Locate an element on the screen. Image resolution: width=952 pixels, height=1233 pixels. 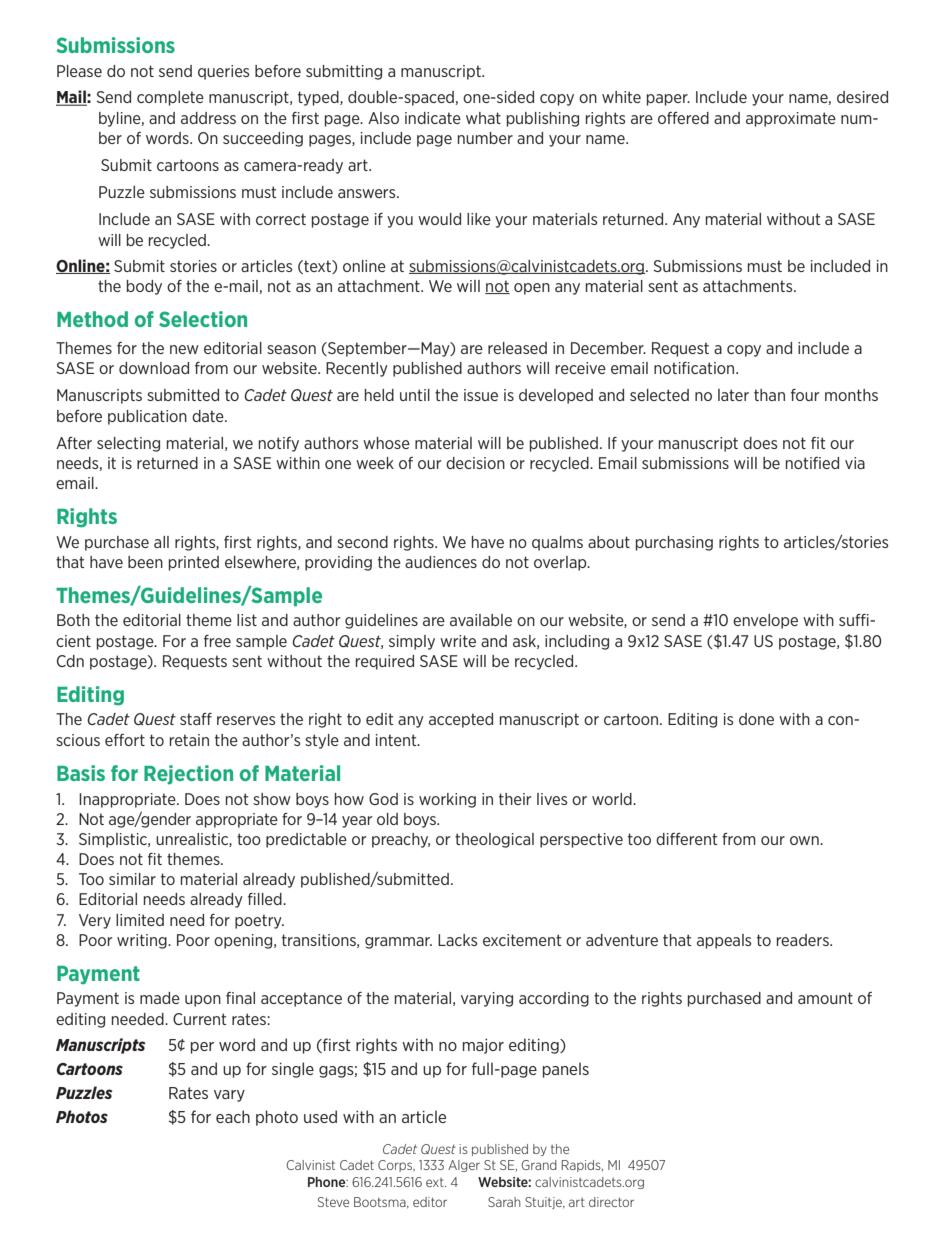
Phone is located at coordinates (328, 1182).
